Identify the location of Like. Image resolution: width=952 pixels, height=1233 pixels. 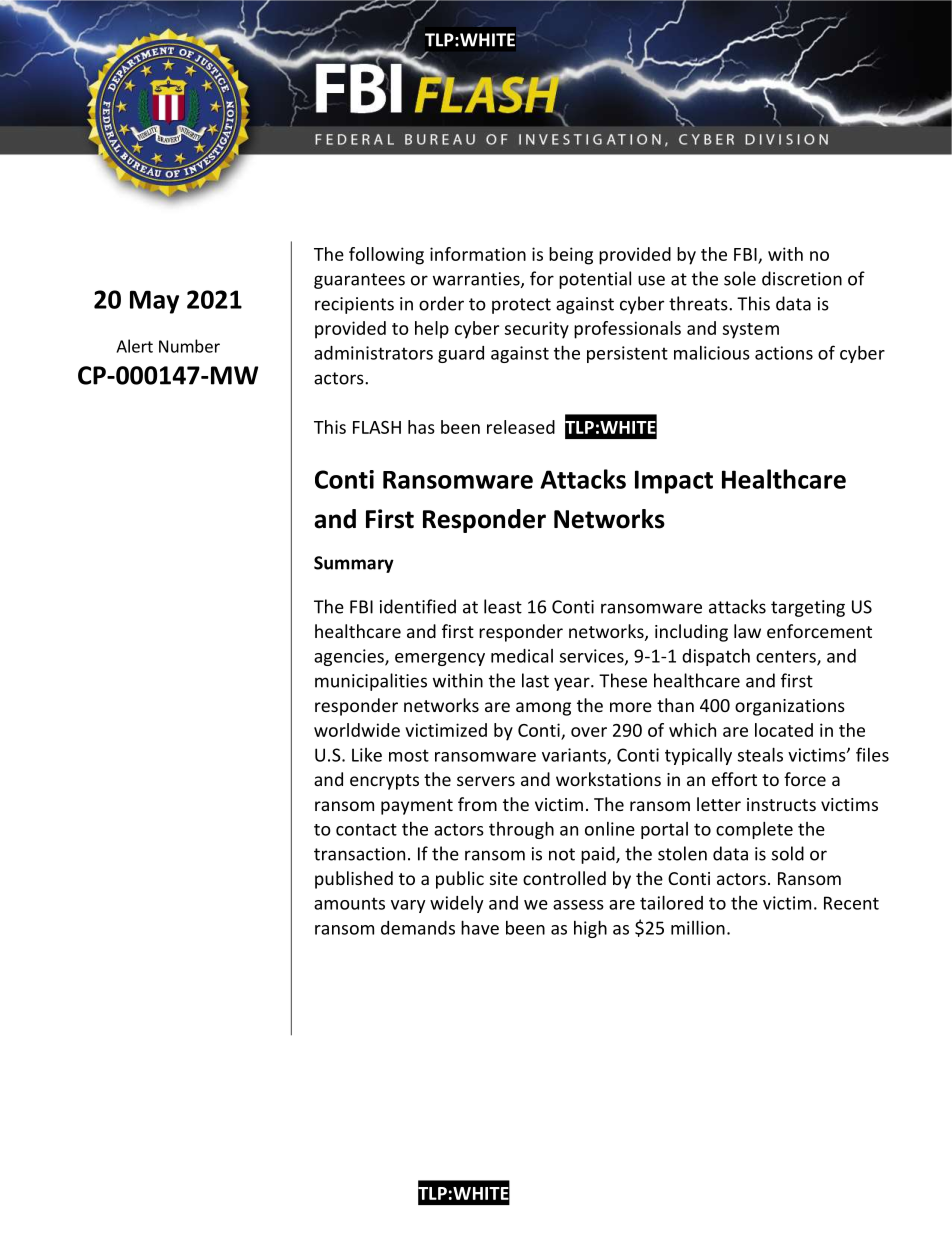
(367, 755).
